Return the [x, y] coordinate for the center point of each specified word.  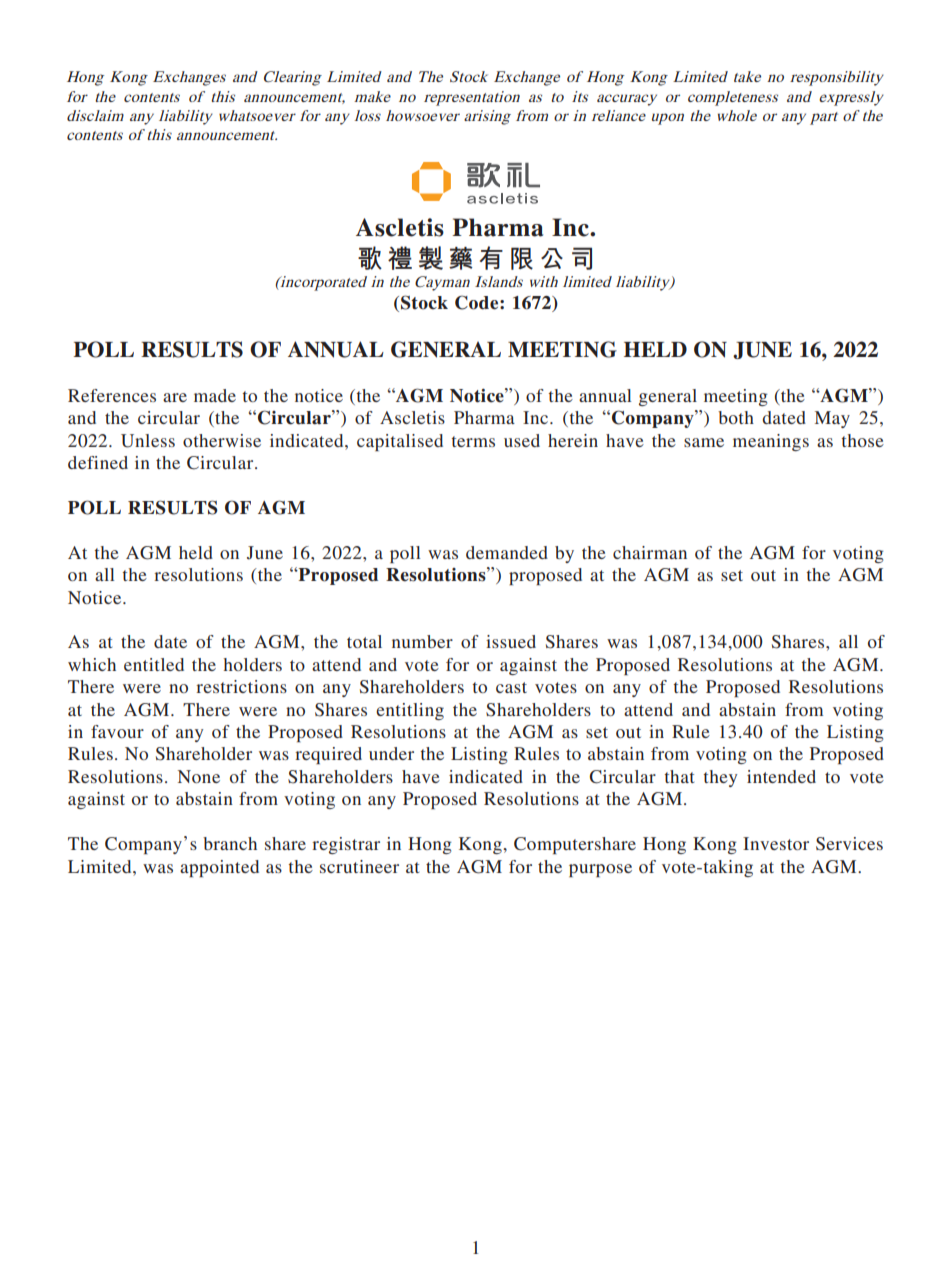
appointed [219, 868]
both [736, 417]
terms [473, 441]
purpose [600, 870]
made [215, 395]
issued [511, 641]
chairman [650, 552]
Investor [776, 843]
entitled [154, 664]
